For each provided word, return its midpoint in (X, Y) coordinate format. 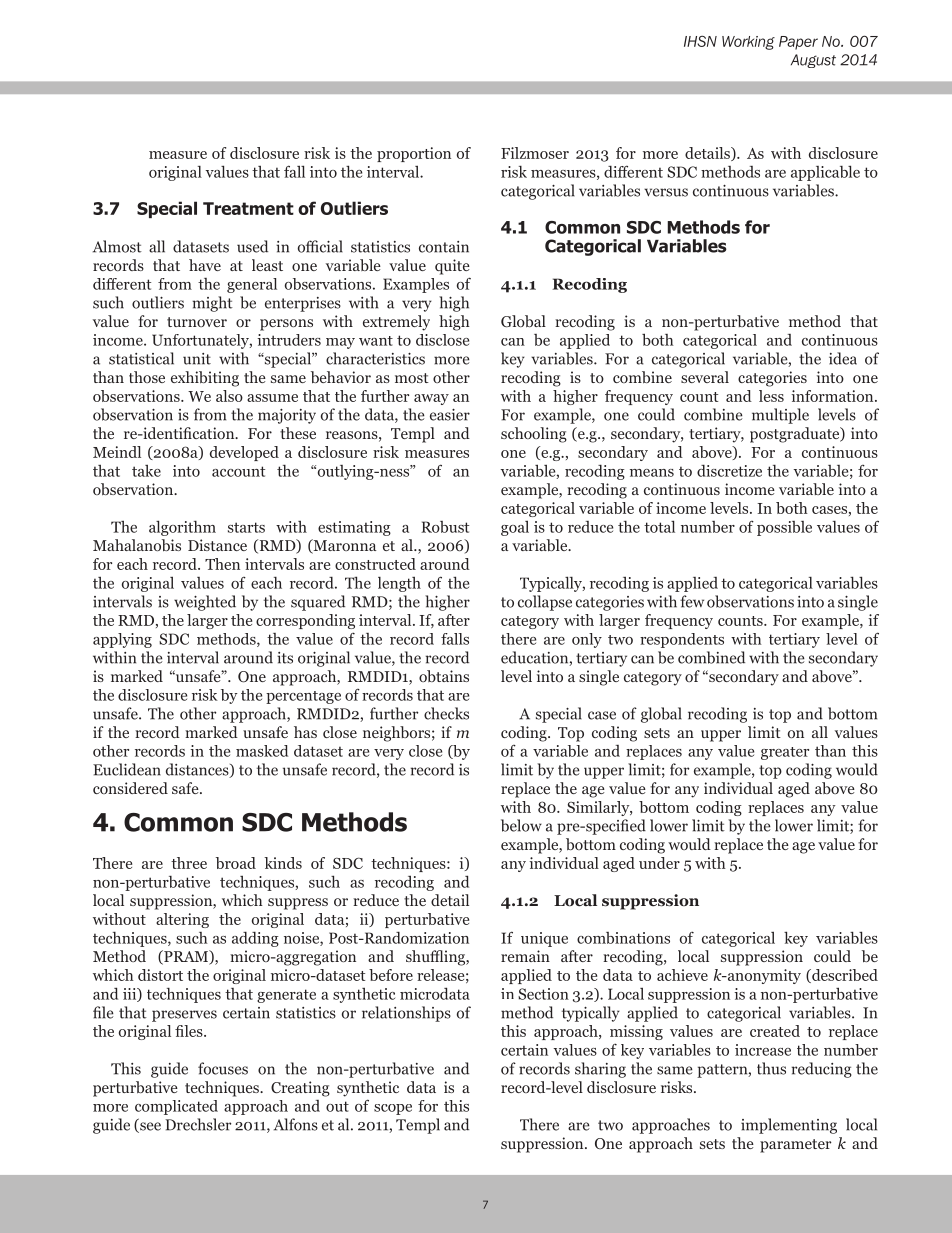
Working (748, 43)
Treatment (248, 208)
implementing (789, 1126)
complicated (176, 1107)
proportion (414, 154)
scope (393, 1109)
